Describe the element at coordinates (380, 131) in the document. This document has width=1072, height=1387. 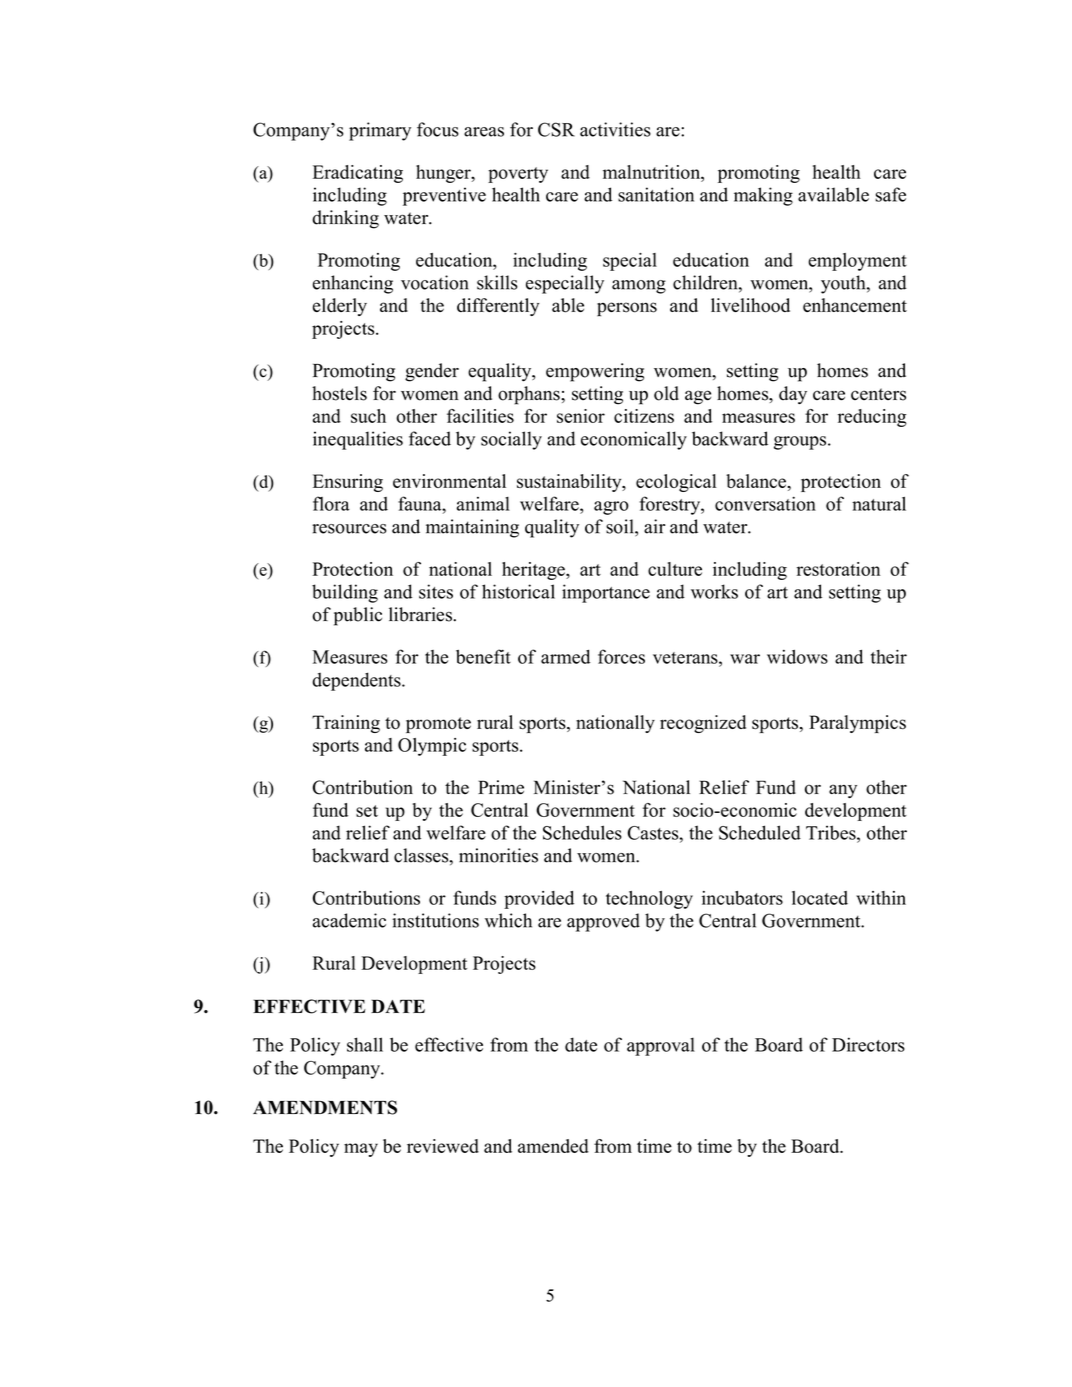
I see `primary` at that location.
